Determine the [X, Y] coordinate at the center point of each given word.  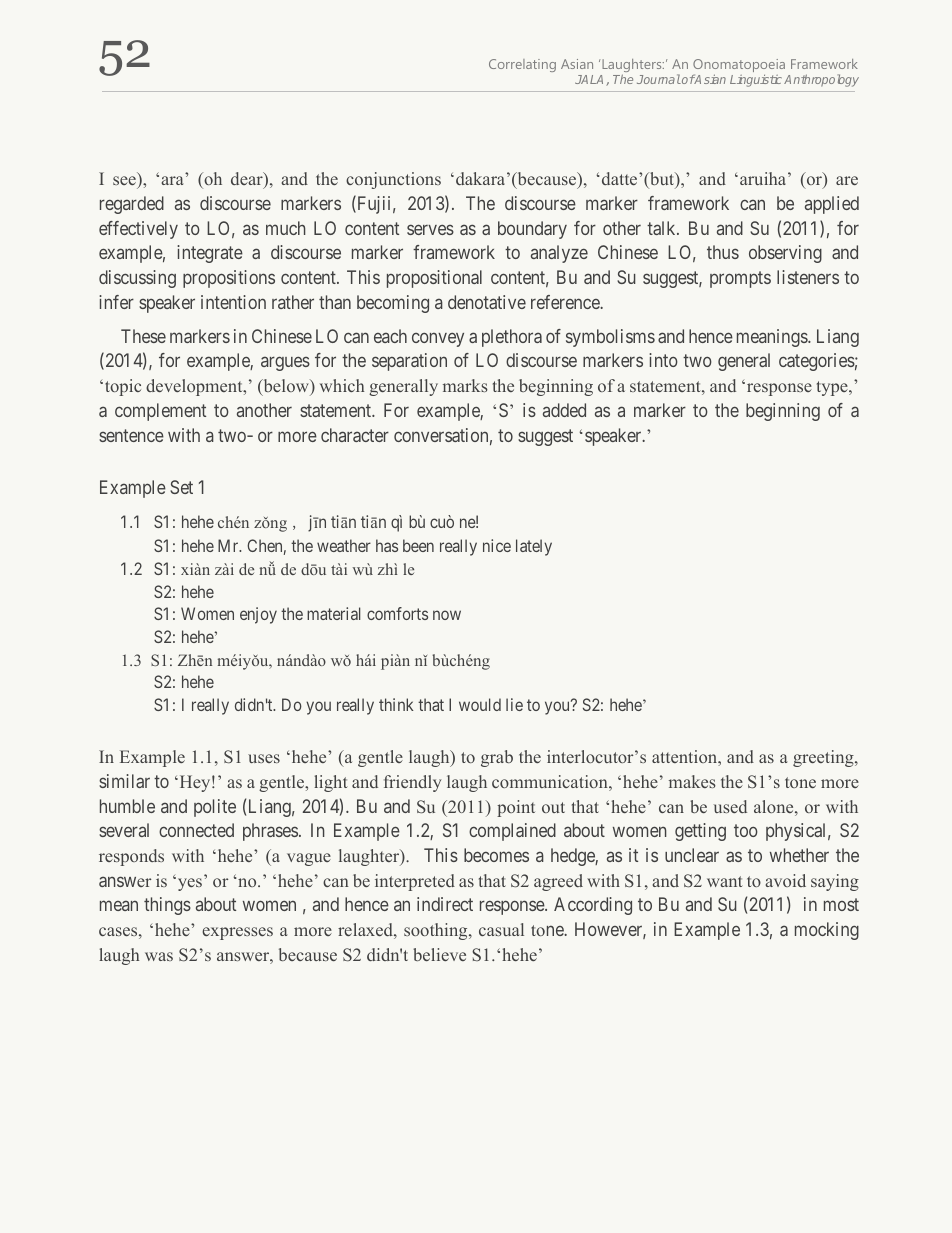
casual [501, 929]
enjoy [258, 615]
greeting [824, 758]
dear [248, 180]
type [833, 388]
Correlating [522, 65]
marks [465, 385]
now [447, 615]
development [195, 387]
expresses [237, 933]
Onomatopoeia [739, 67]
